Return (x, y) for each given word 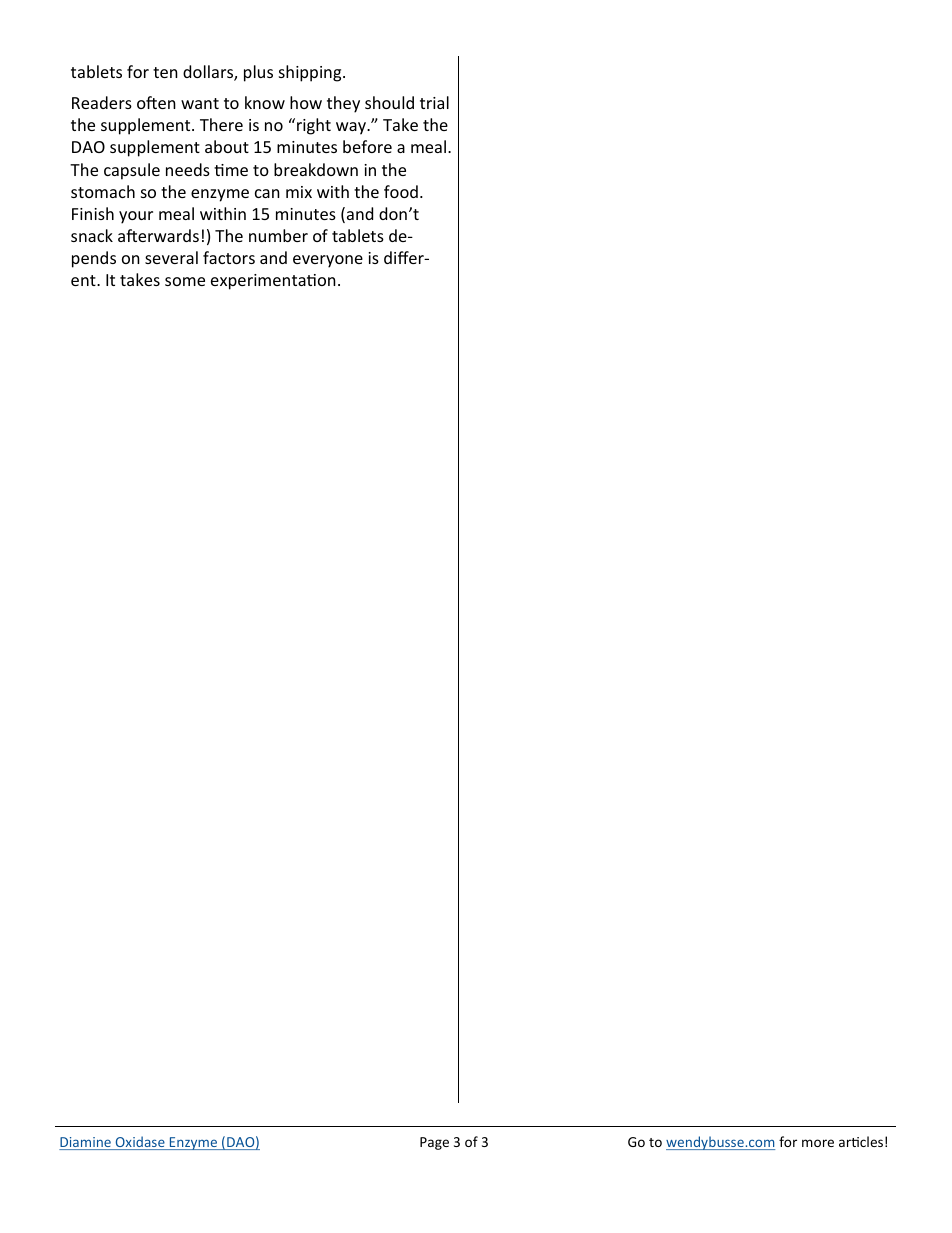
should (389, 102)
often (156, 102)
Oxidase (140, 1143)
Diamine (86, 1143)
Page (434, 1143)
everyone (328, 261)
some (185, 281)
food (401, 191)
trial (434, 102)
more (818, 1143)
